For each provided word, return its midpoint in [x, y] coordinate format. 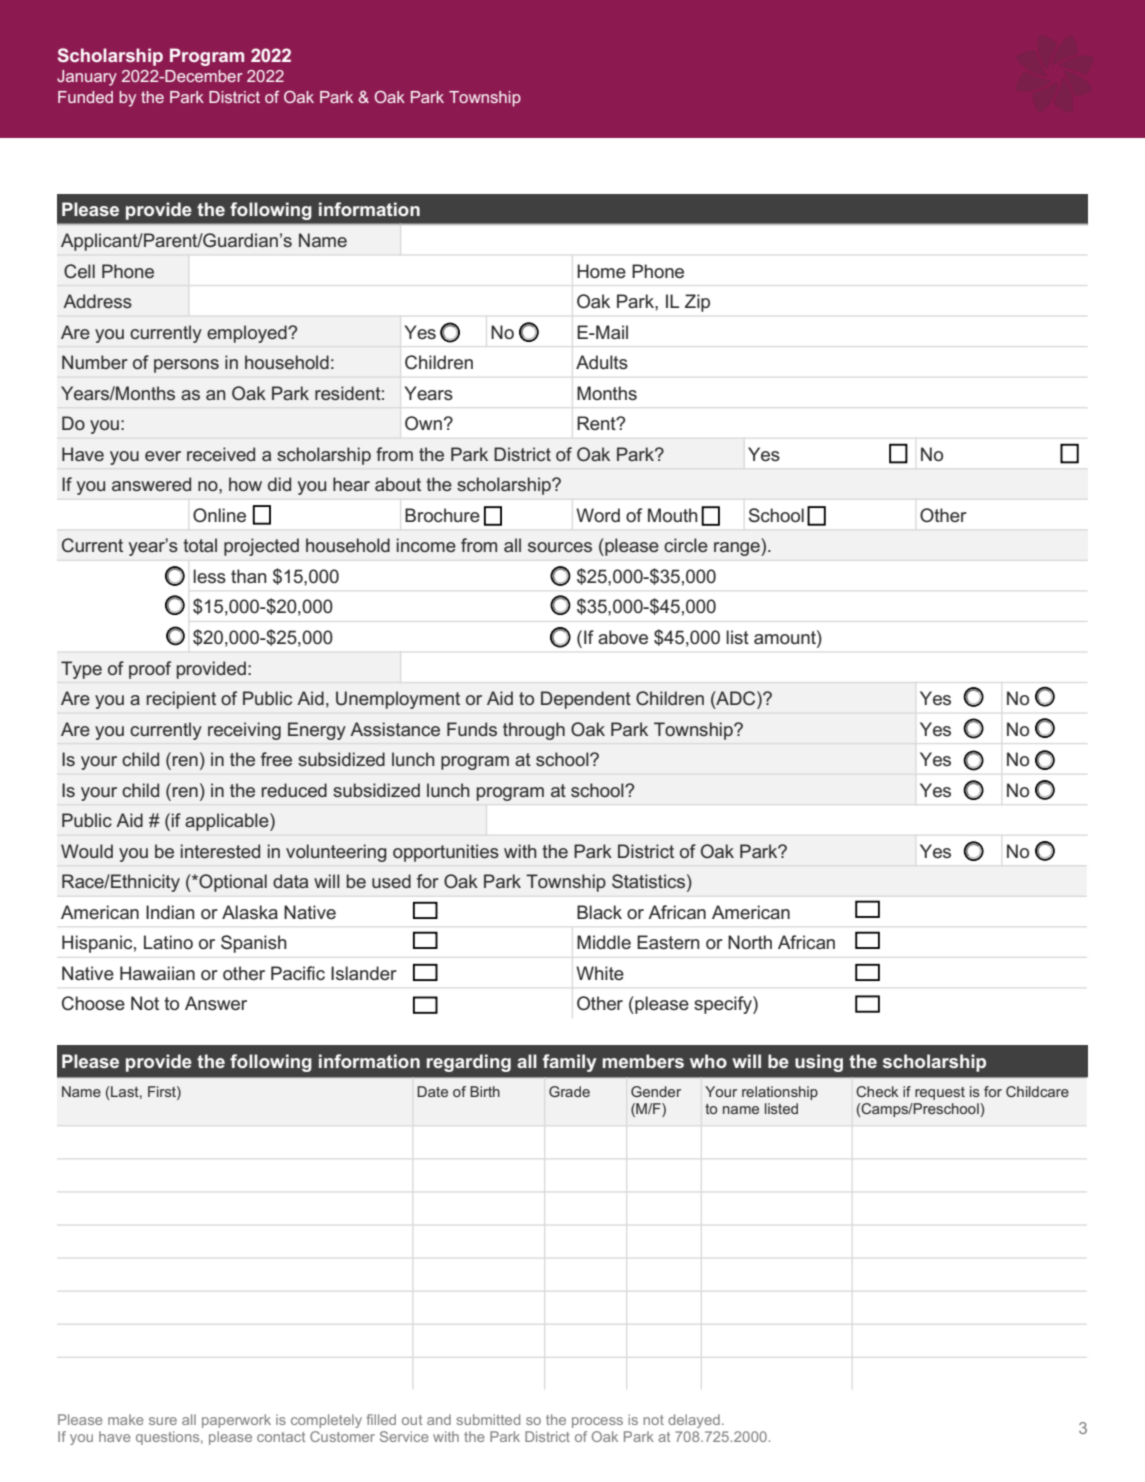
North [750, 942]
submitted [488, 1419]
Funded [85, 97]
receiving [244, 731]
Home [601, 271]
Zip [697, 303]
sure [163, 1421]
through [534, 731]
